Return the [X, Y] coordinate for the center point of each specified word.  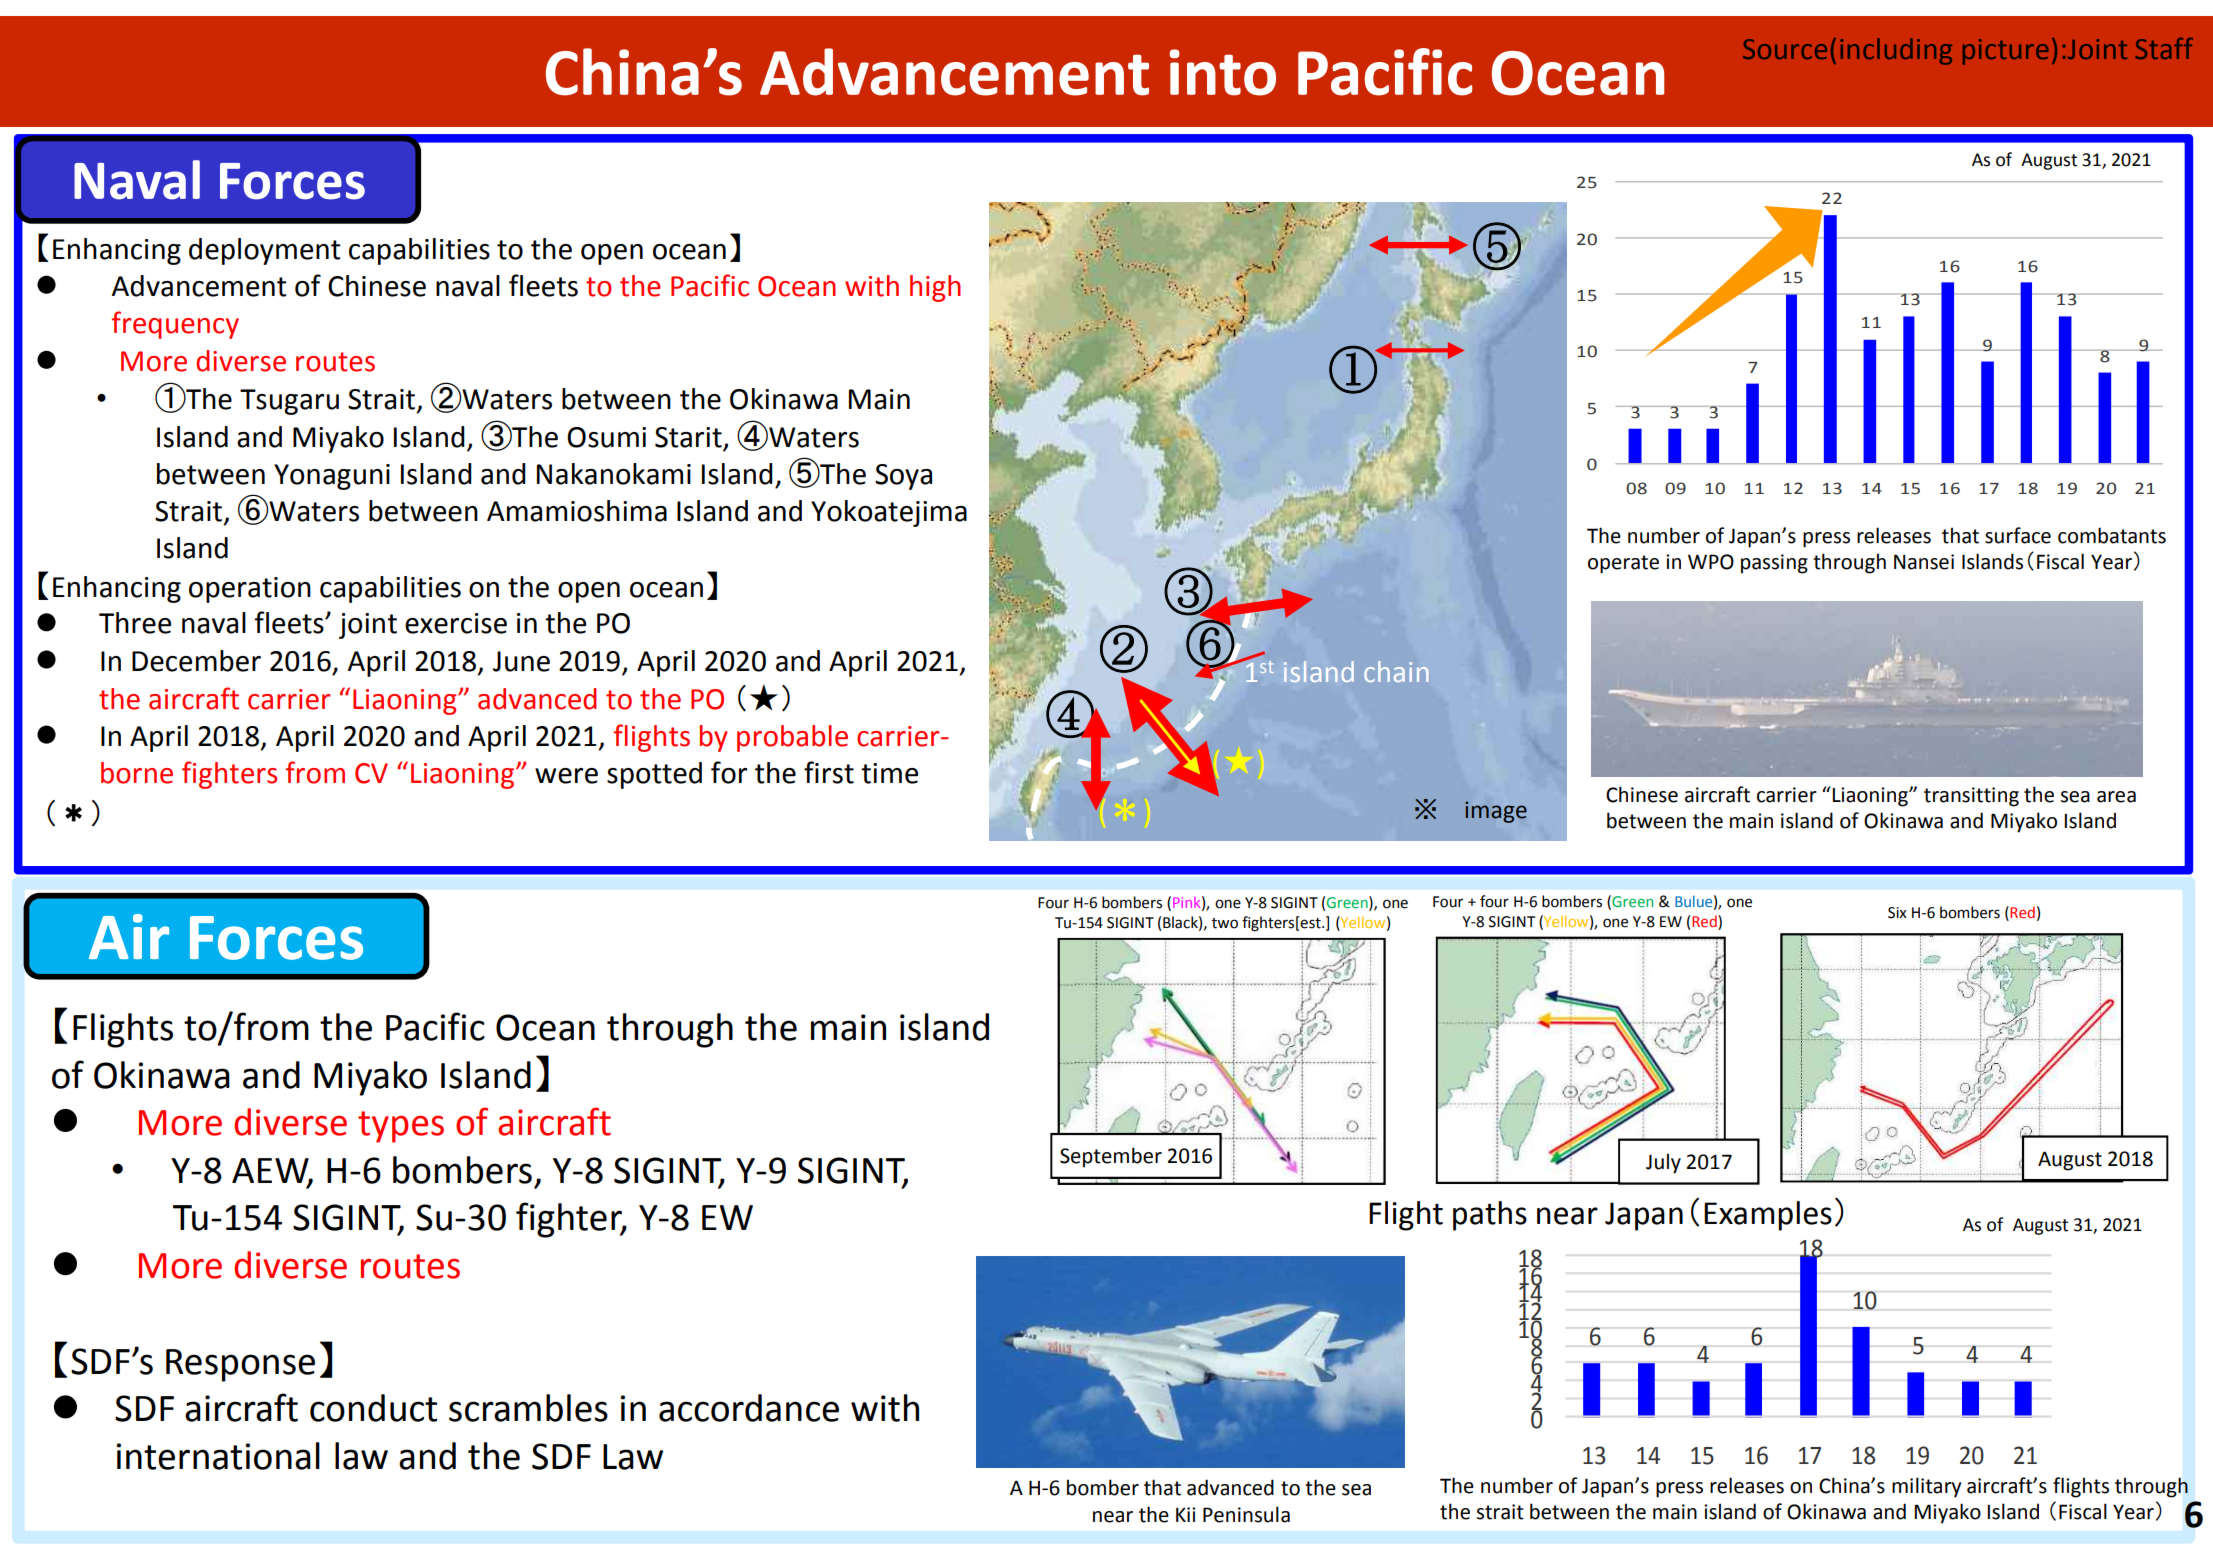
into [1223, 72]
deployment [265, 251]
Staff [2164, 48]
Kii [1185, 1514]
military [1926, 1487]
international [218, 1456]
